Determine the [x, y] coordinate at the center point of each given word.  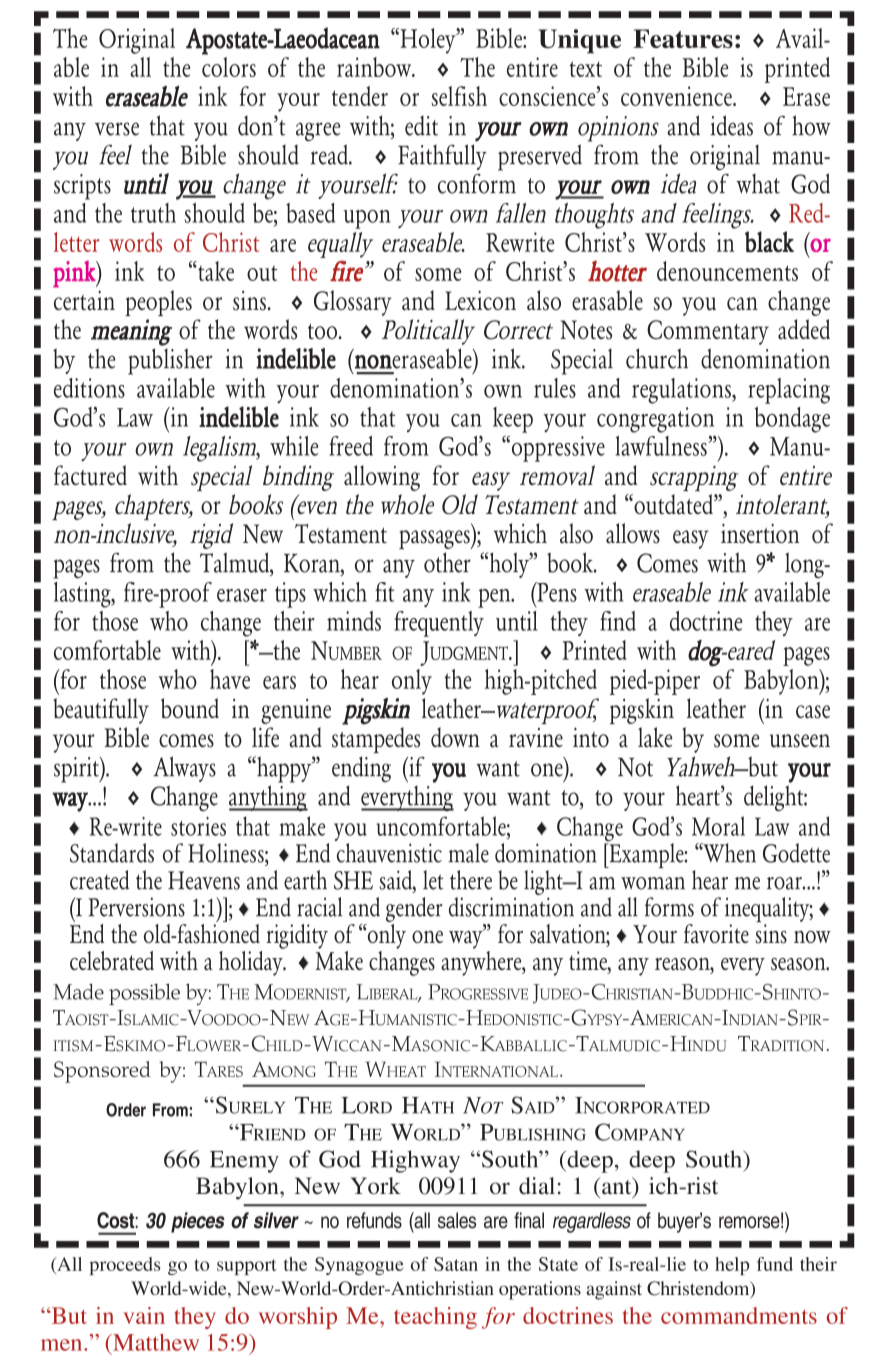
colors [229, 67]
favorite [716, 933]
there [471, 880]
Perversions [137, 907]
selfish [459, 96]
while [294, 446]
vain [144, 1315]
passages [435, 539]
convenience [677, 96]
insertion [760, 534]
